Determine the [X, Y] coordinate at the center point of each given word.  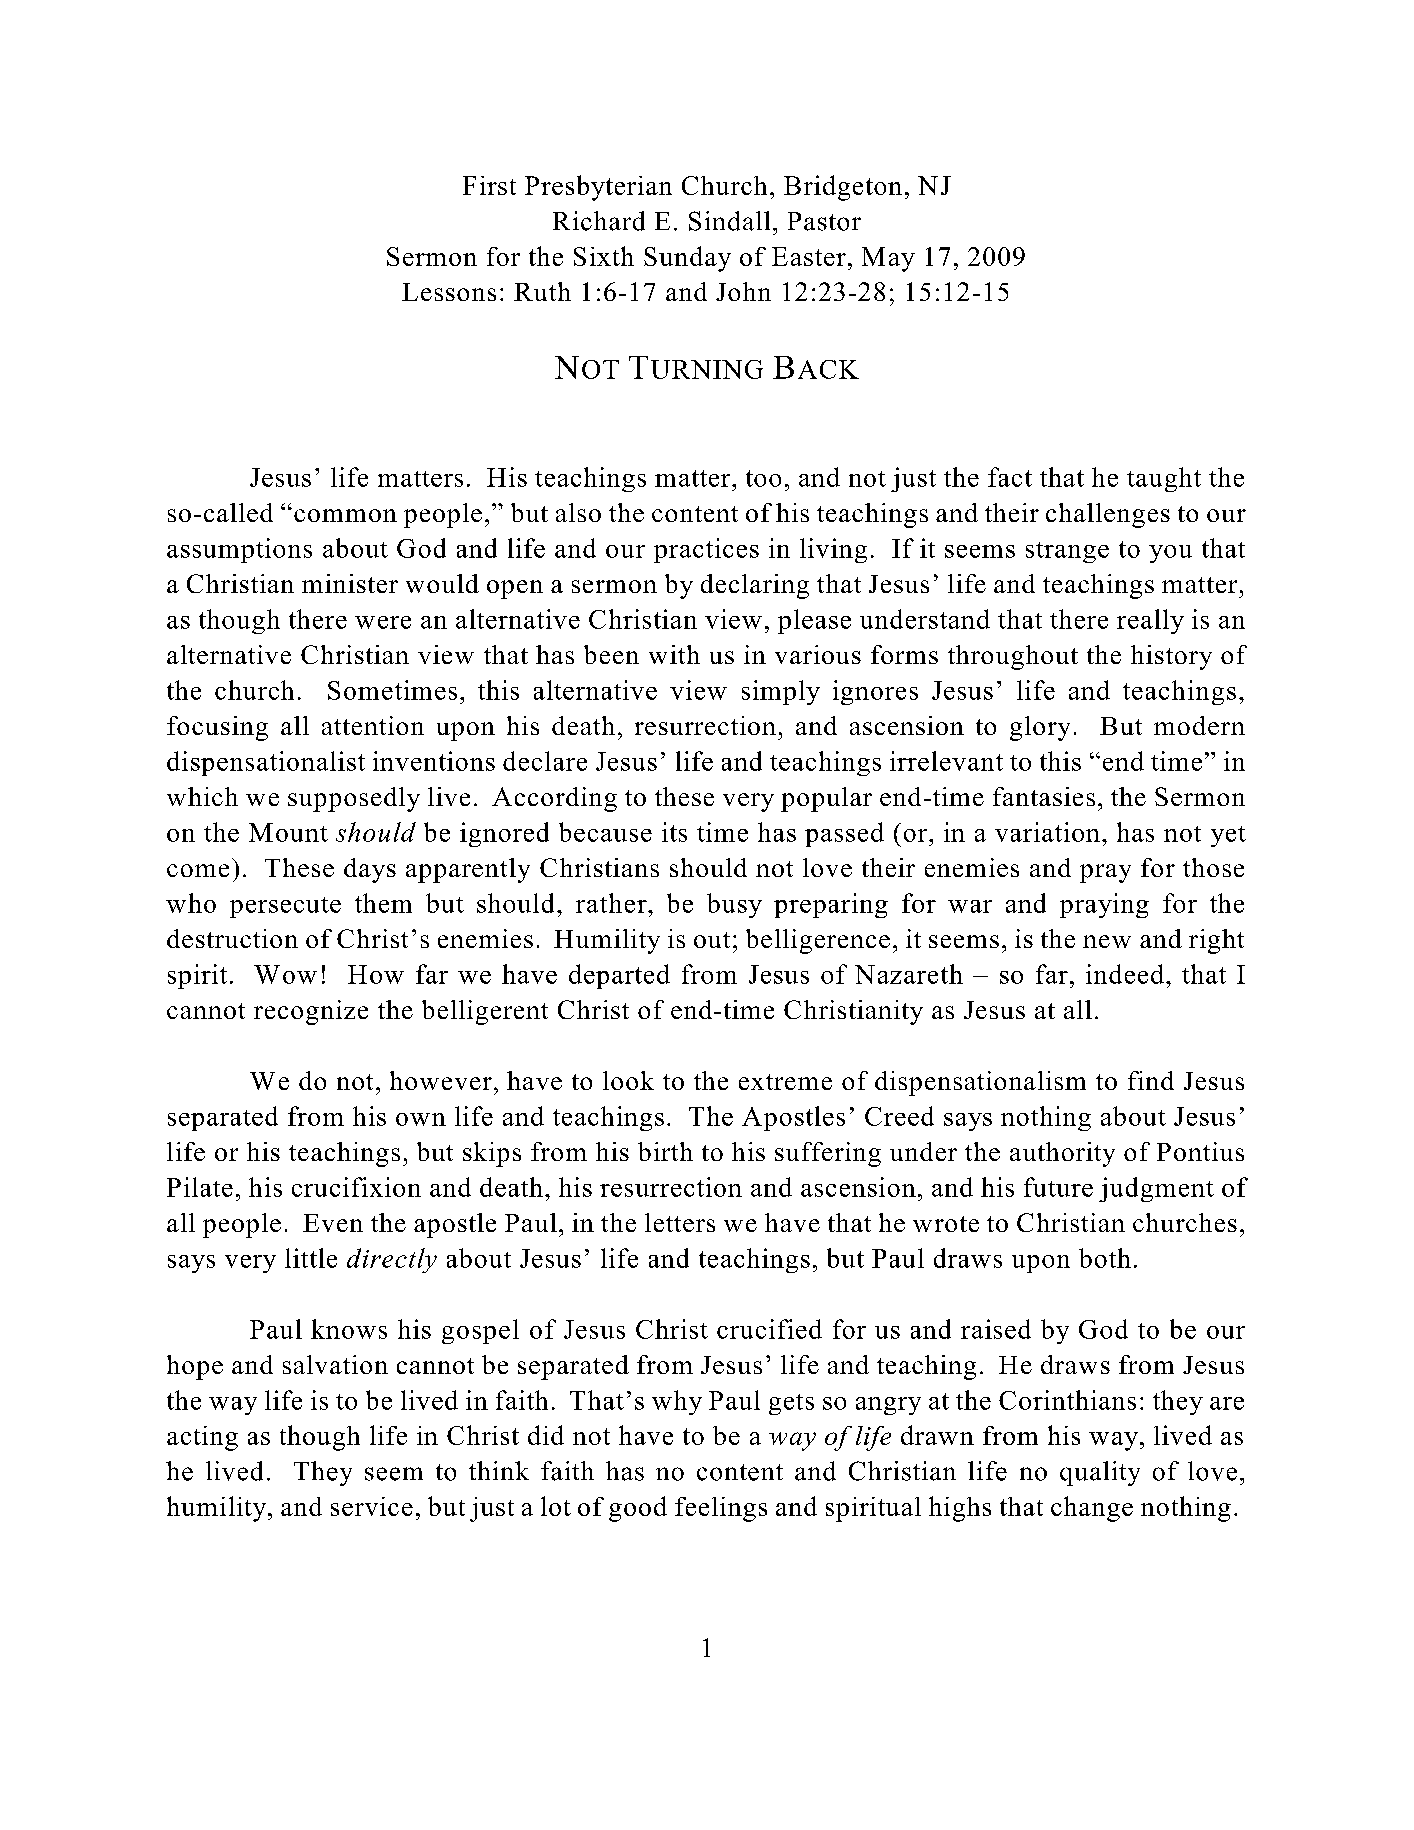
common [345, 515]
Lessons [449, 292]
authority [1062, 1154]
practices [706, 550]
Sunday [687, 259]
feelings [721, 1509]
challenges [1108, 515]
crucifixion [356, 1187]
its [674, 832]
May [888, 259]
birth [665, 1151]
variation [1047, 832]
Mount [288, 832]
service [372, 1506]
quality [1100, 1473]
